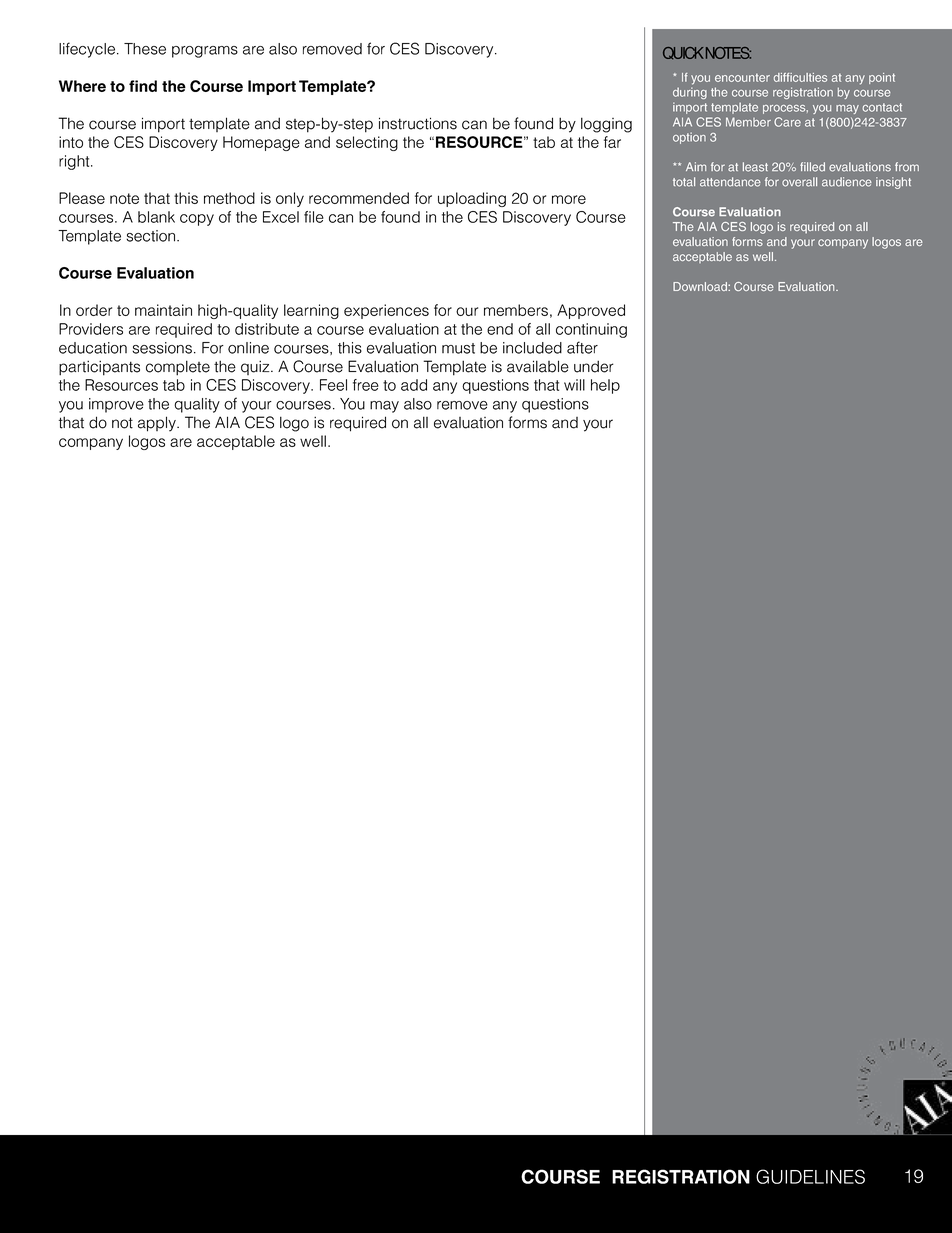  I want to click on find, so click(143, 86).
